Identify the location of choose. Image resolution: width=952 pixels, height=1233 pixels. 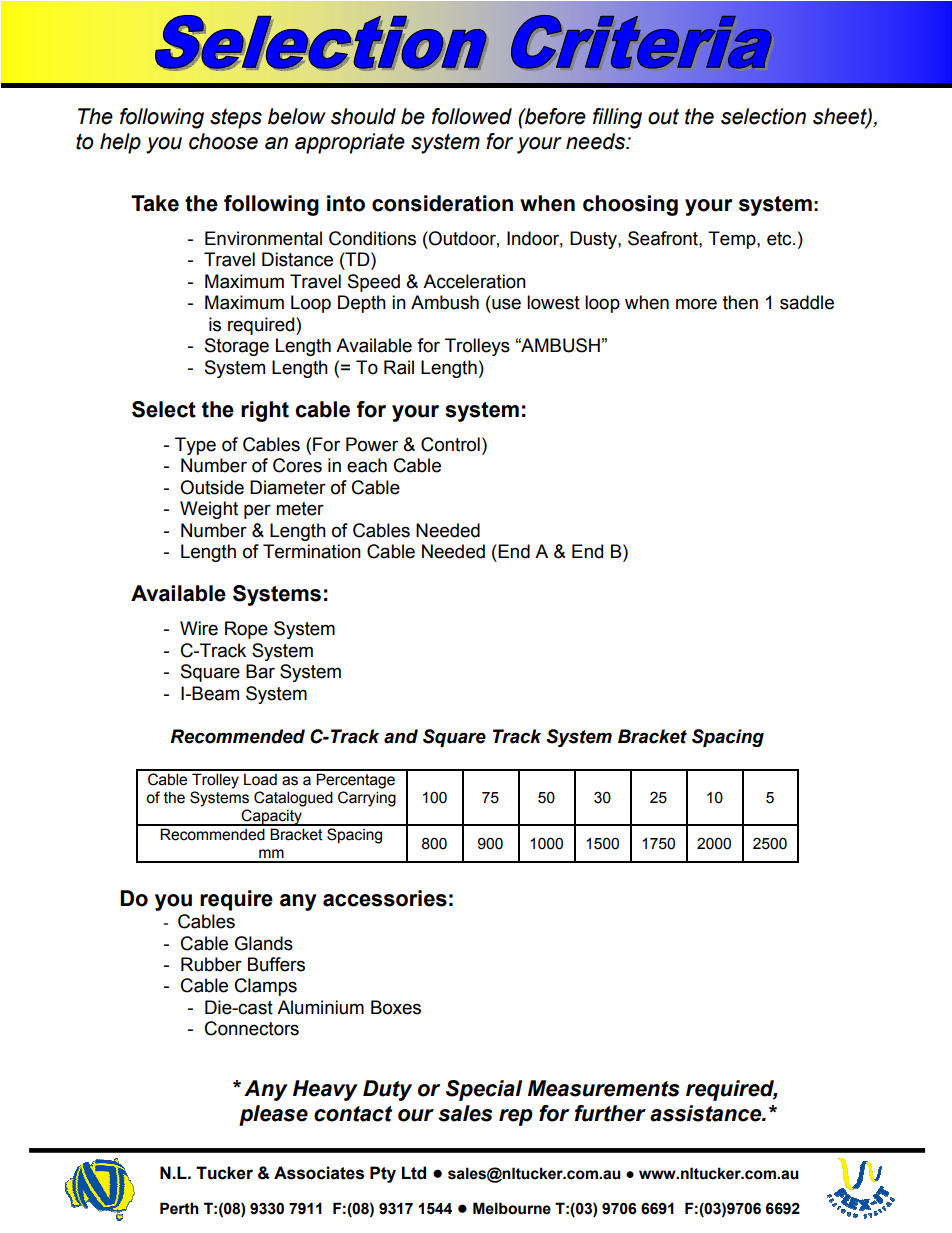
(223, 141).
